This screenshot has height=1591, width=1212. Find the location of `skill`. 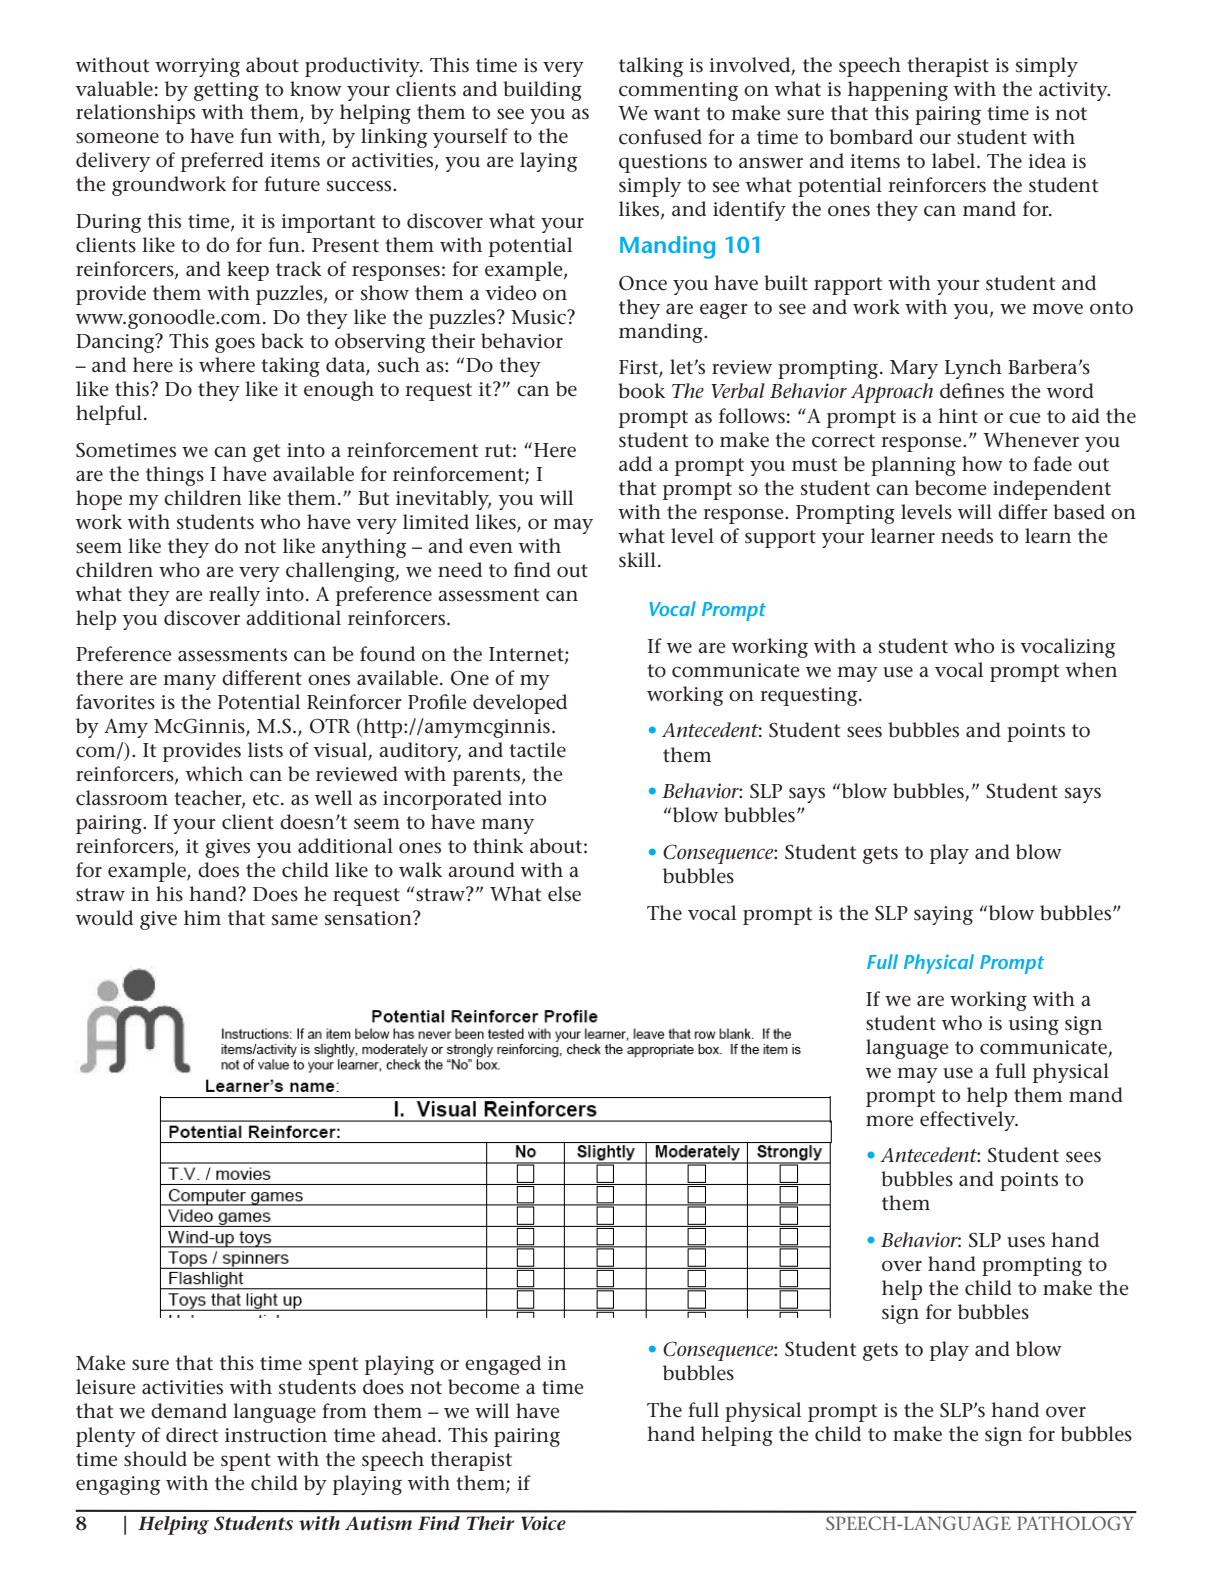

skill is located at coordinates (637, 559).
